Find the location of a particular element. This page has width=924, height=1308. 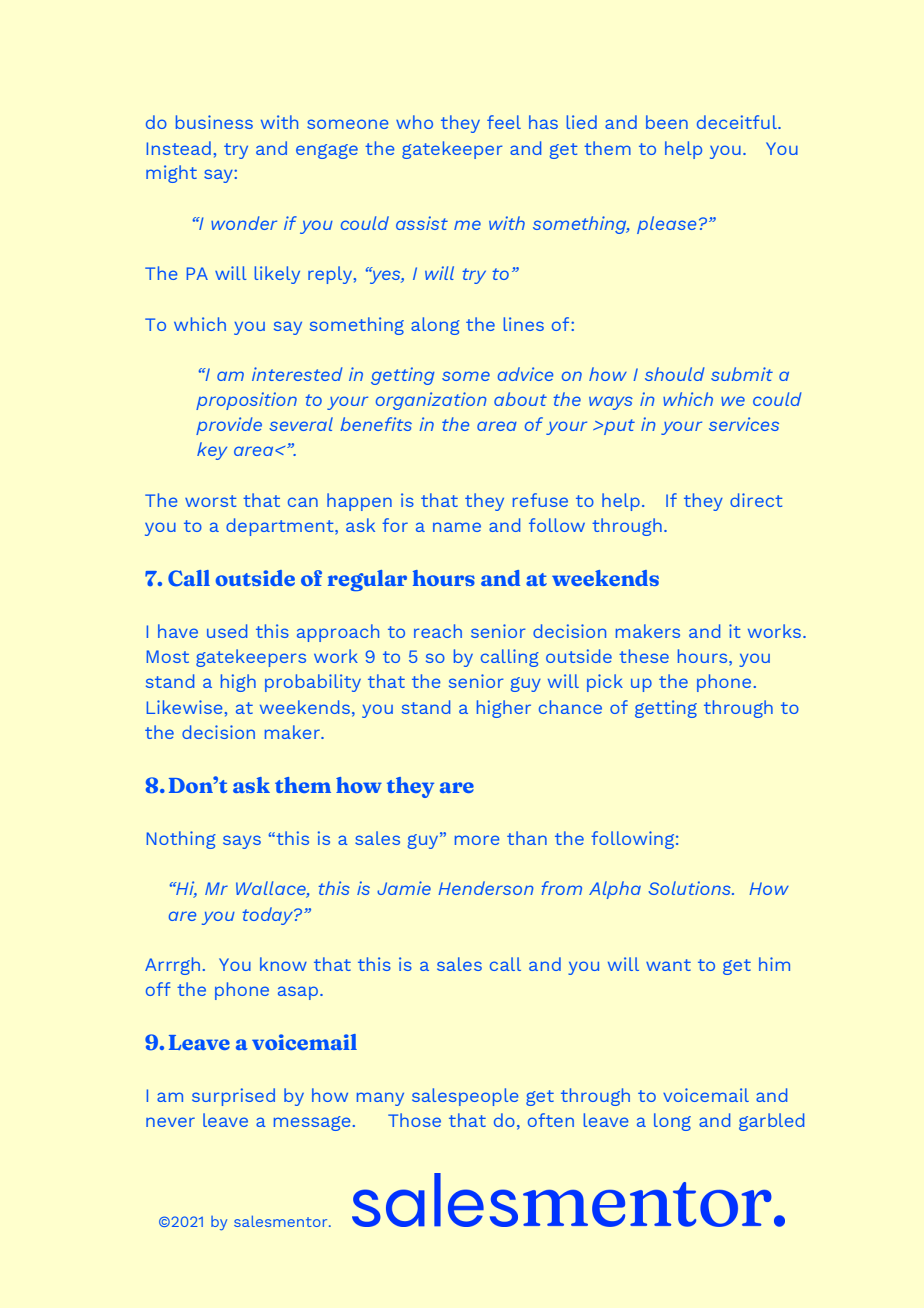

key is located at coordinates (212, 451).
